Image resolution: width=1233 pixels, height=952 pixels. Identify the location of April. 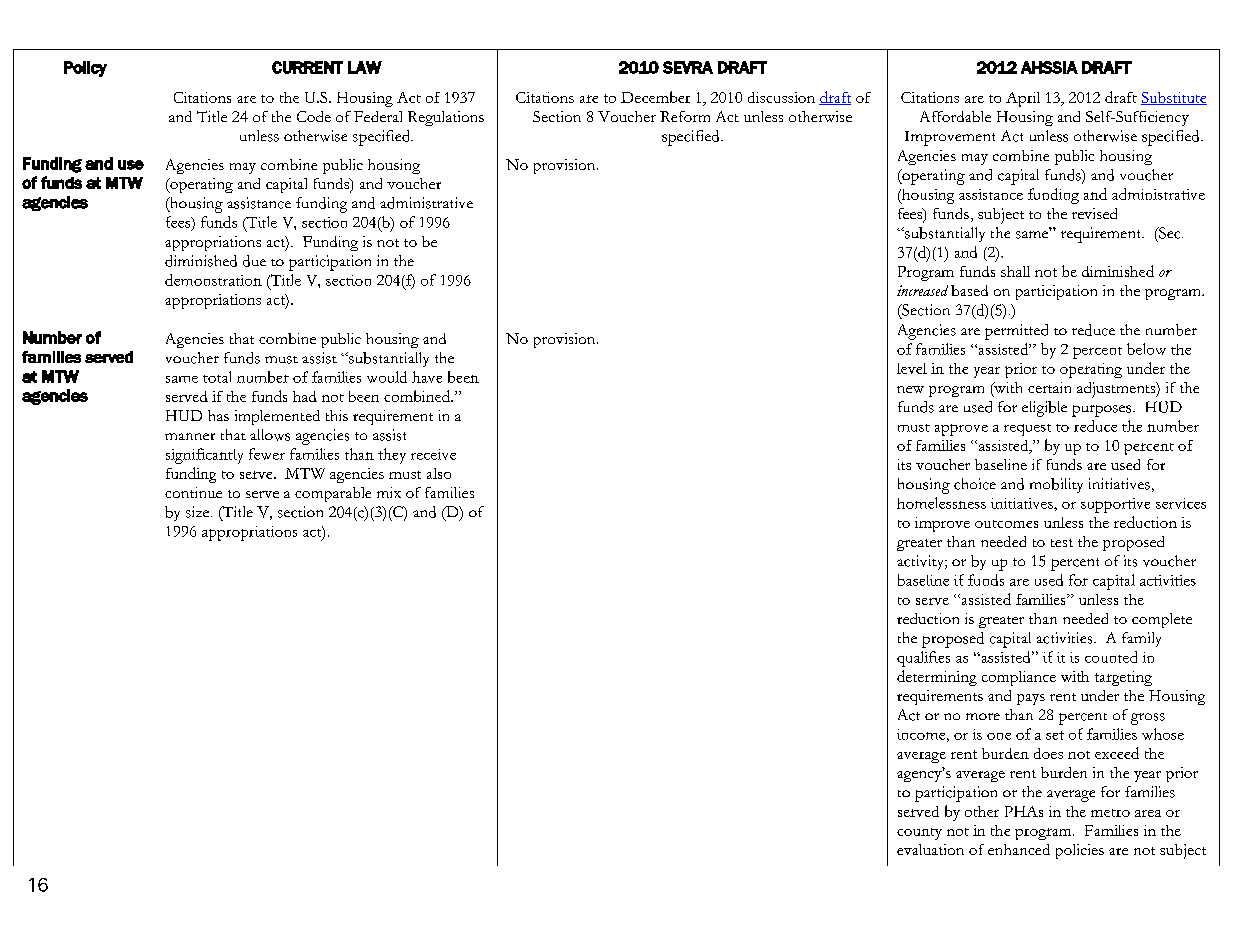
(1023, 99).
